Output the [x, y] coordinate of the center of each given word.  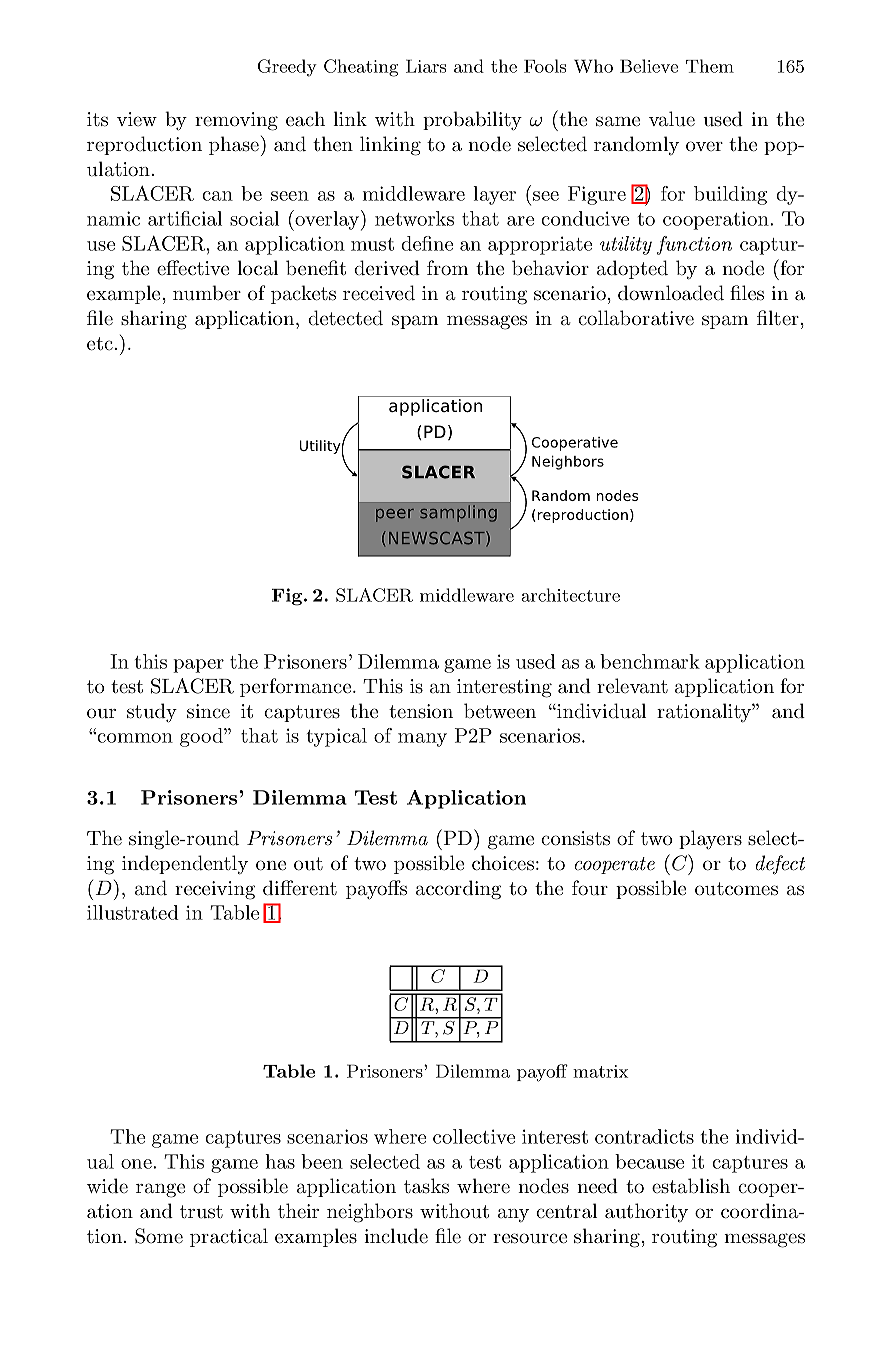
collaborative [636, 318]
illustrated [133, 912]
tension [421, 711]
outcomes [736, 889]
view [137, 119]
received [379, 293]
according [458, 890]
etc [100, 344]
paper [198, 666]
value [672, 119]
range [160, 1190]
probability [472, 120]
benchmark [650, 661]
